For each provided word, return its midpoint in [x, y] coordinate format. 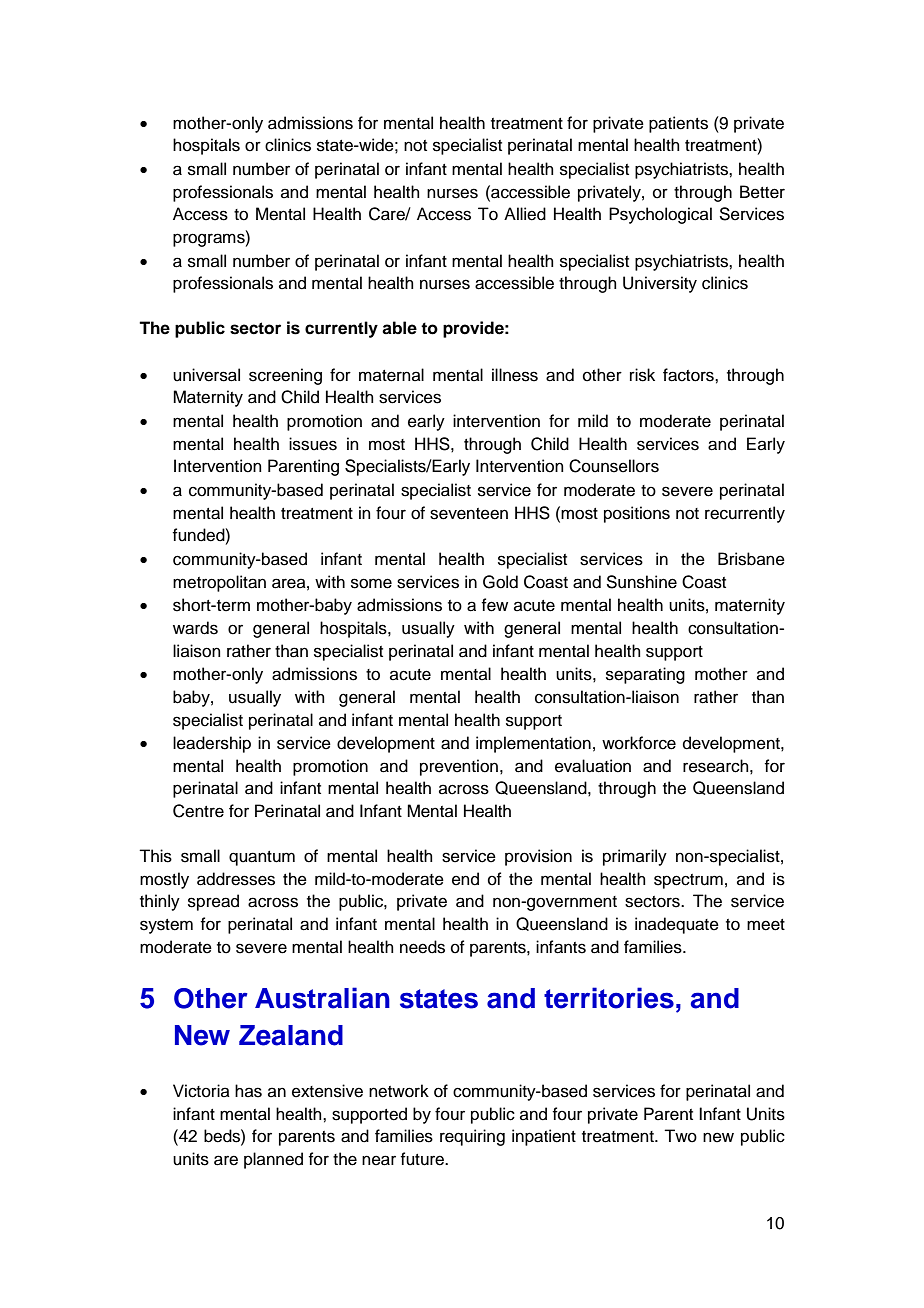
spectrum [688, 881]
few [494, 605]
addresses [236, 879]
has [248, 1091]
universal [206, 375]
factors [689, 375]
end [465, 879]
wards [195, 628]
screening [285, 376]
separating [645, 675]
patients [678, 124]
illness [515, 375]
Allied [525, 214]
